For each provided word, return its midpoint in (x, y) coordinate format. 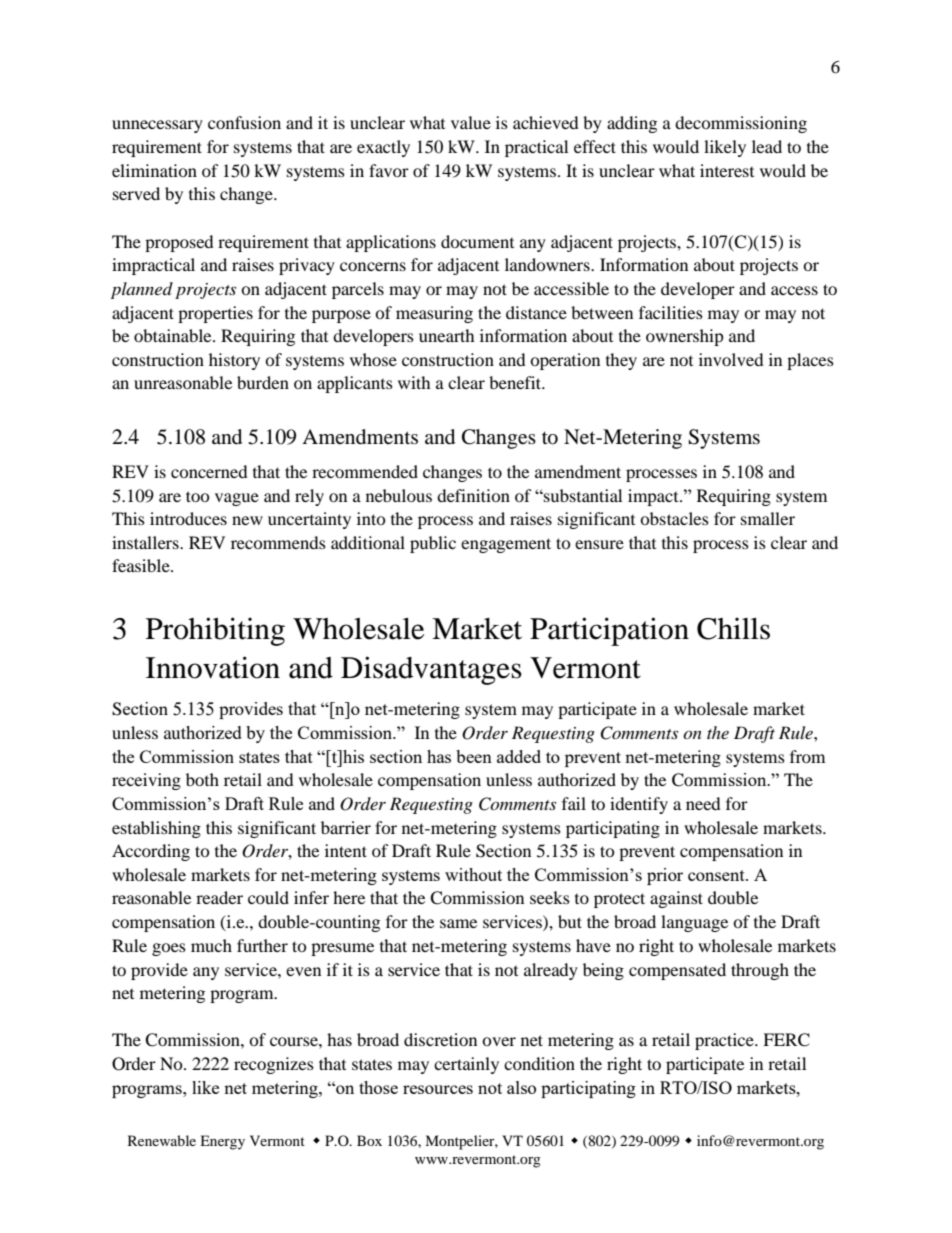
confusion (244, 122)
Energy (222, 1142)
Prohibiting (215, 631)
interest (727, 170)
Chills (733, 628)
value (471, 122)
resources (438, 1089)
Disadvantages (431, 670)
